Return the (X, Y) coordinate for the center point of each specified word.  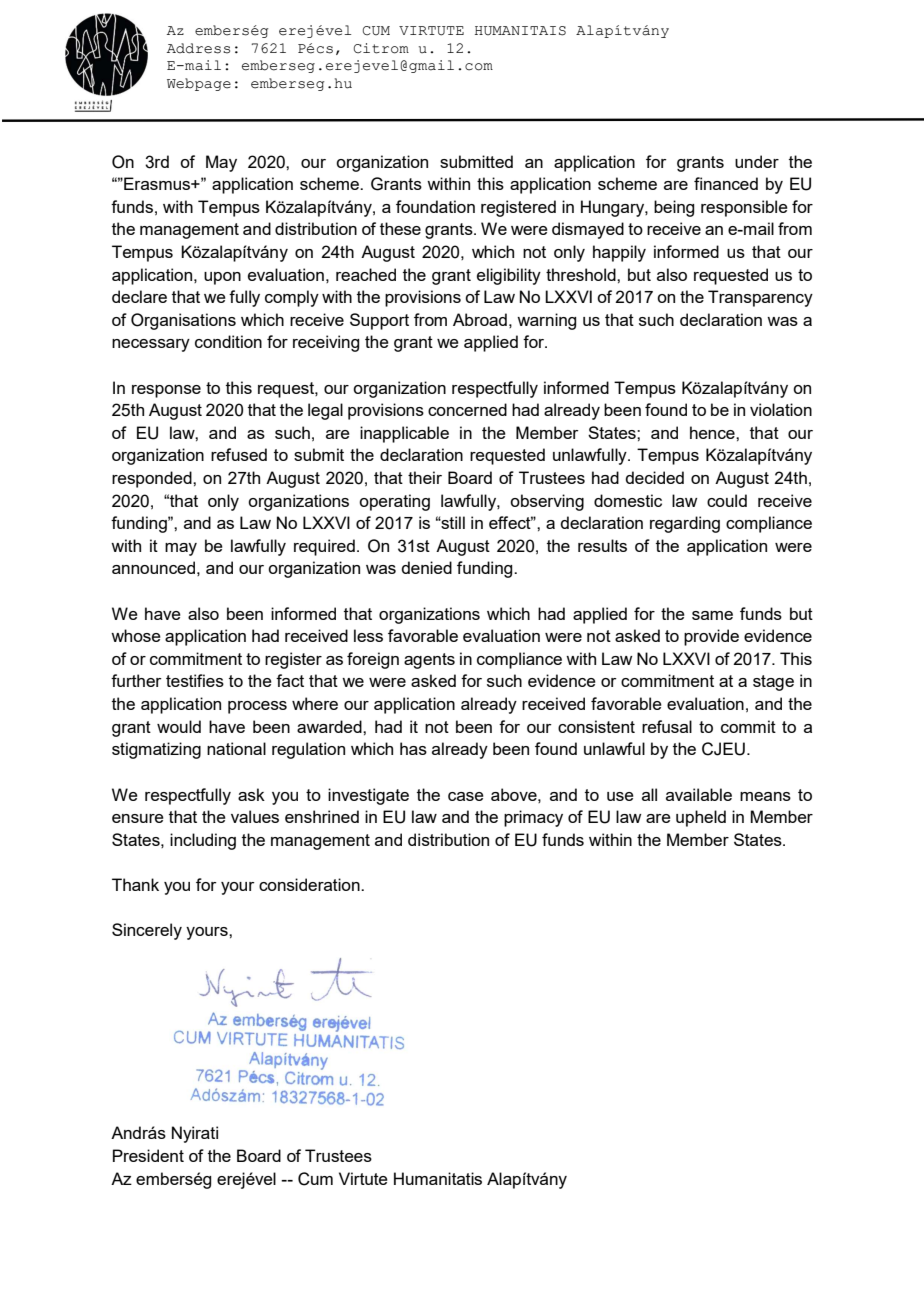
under (757, 161)
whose (136, 635)
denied (426, 567)
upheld (701, 818)
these (400, 228)
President (148, 1155)
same (712, 615)
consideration (310, 884)
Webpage (199, 84)
